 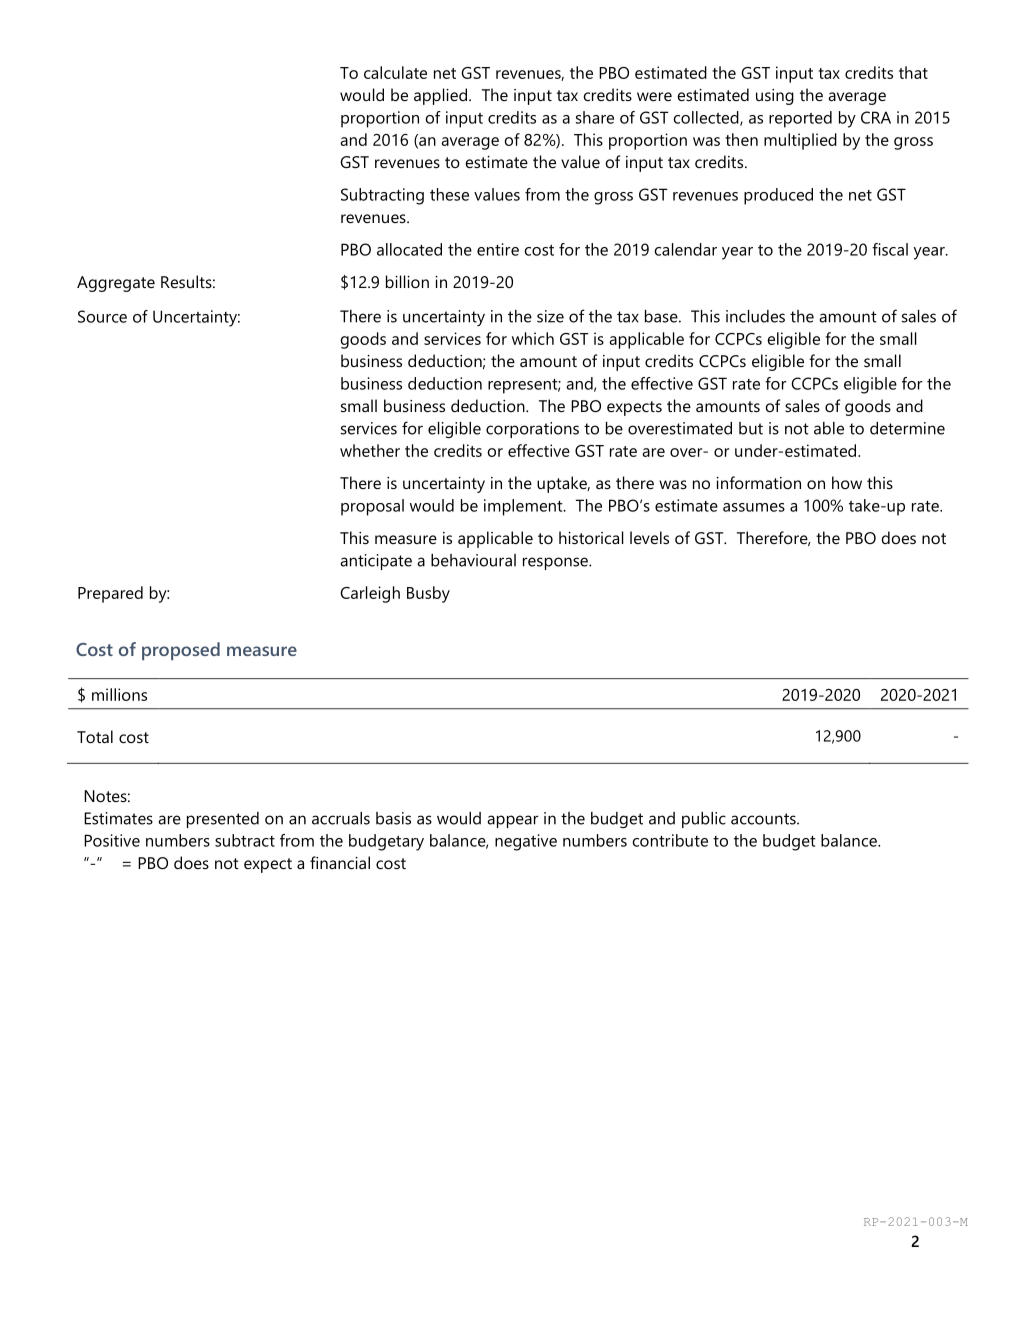 What do you see at coordinates (775, 97) in the screenshot?
I see `using` at bounding box center [775, 97].
